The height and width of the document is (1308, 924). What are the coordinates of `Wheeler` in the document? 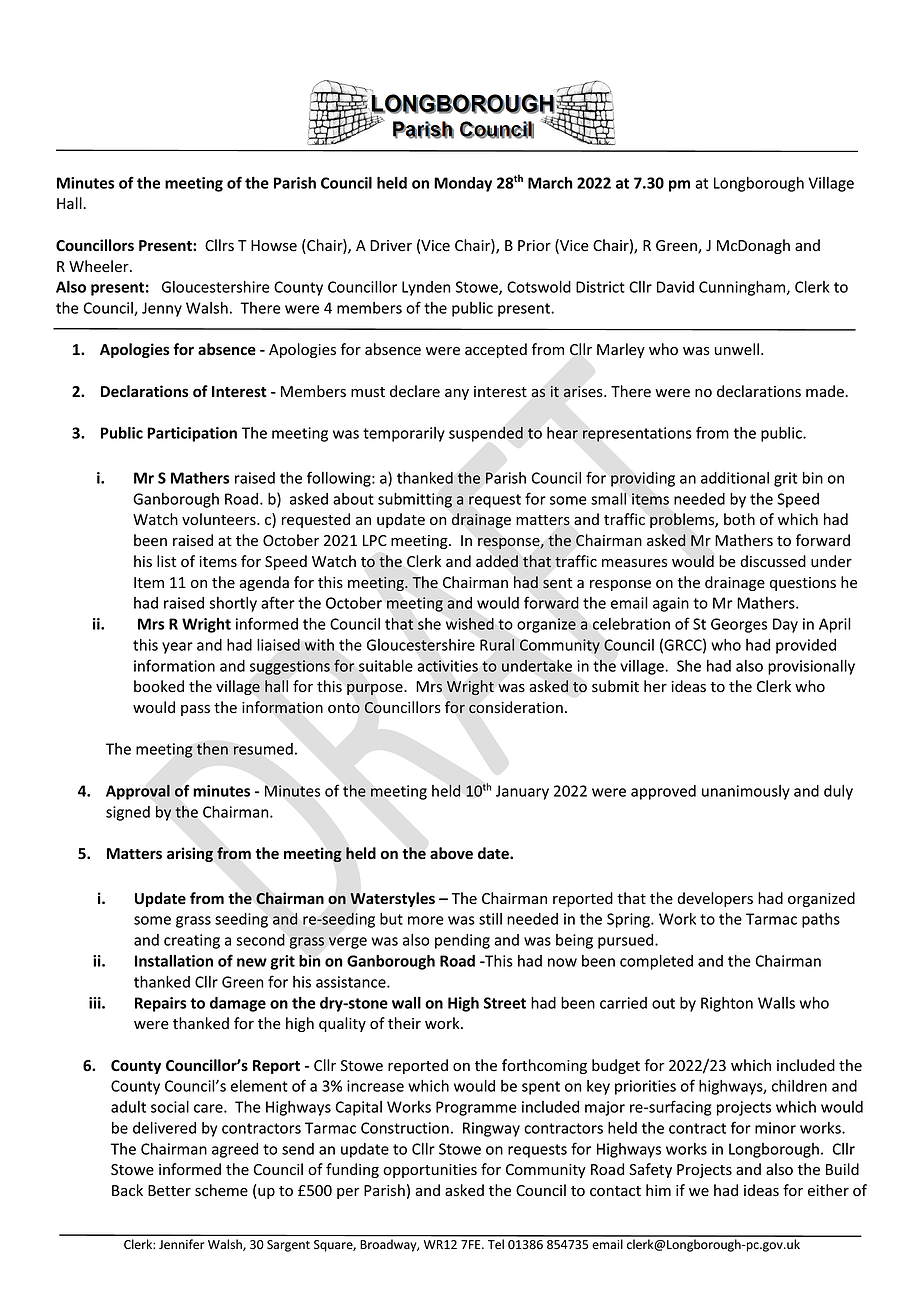 It's located at (100, 266).
